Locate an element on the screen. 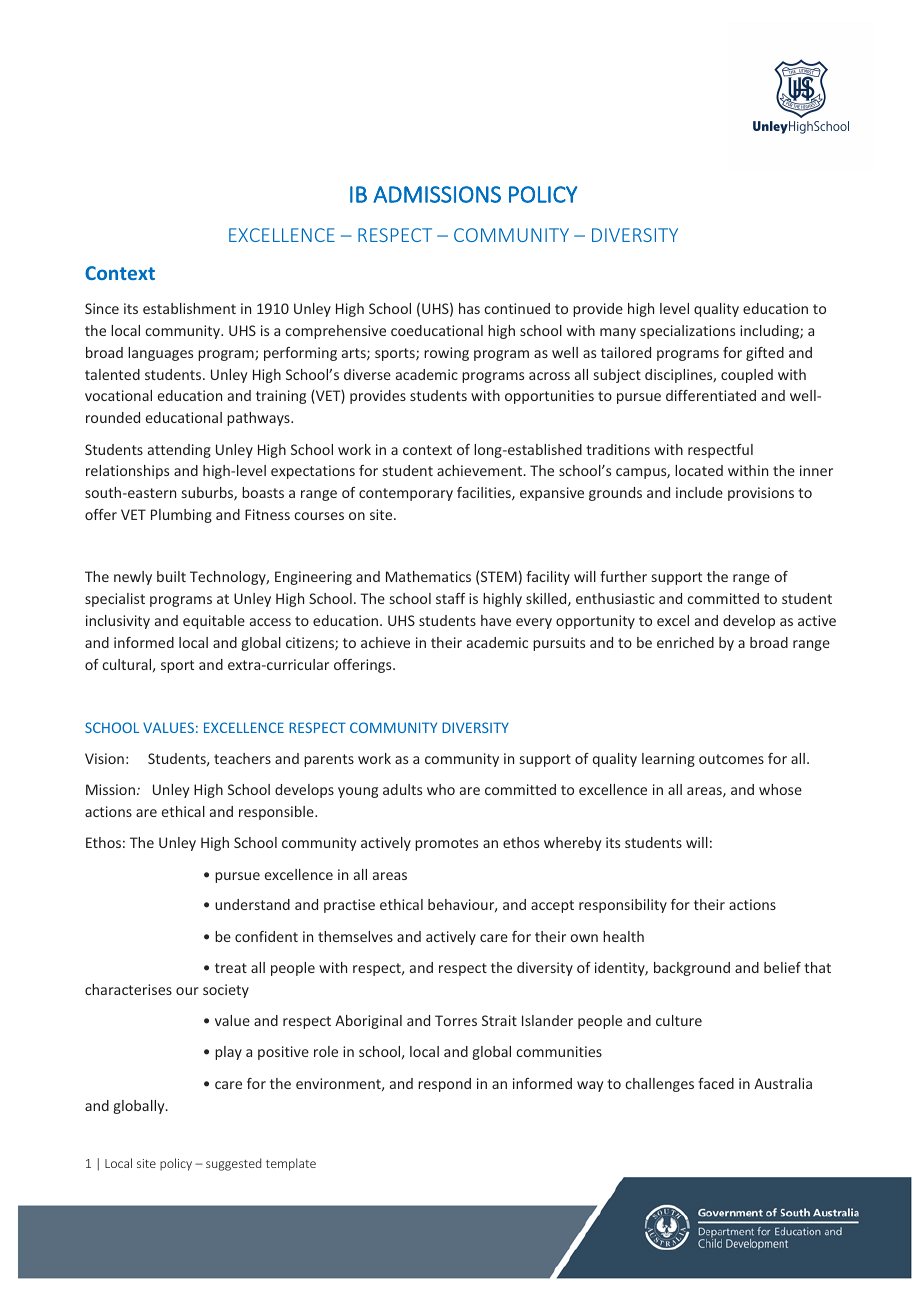 Image resolution: width=924 pixels, height=1308 pixels. specializations is located at coordinates (687, 332).
